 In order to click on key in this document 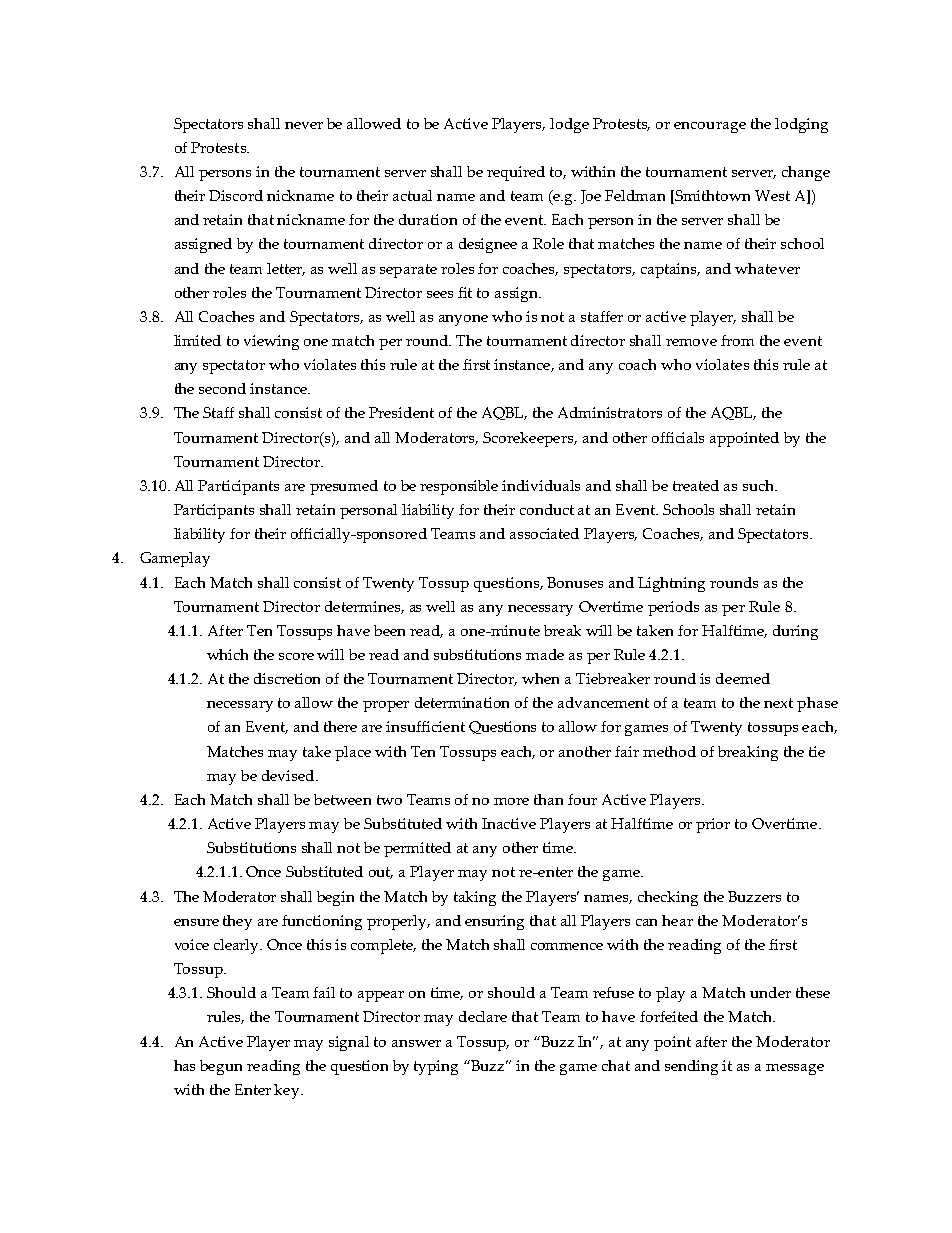, I will do `click(288, 1091)`.
